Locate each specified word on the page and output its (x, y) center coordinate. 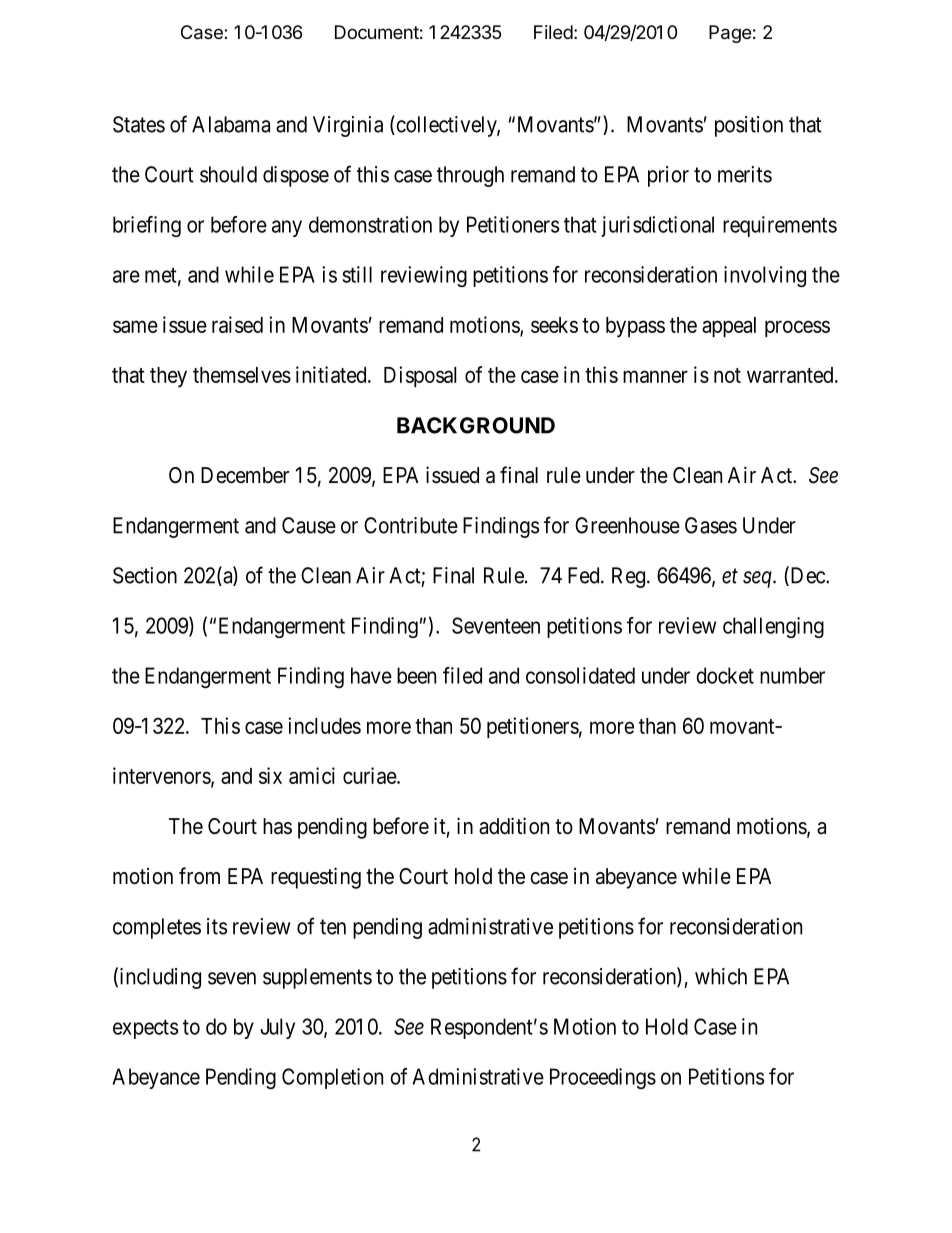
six (270, 775)
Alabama (231, 124)
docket (725, 675)
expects (145, 1029)
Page (730, 34)
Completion (332, 1078)
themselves (242, 375)
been (416, 675)
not (727, 375)
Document (377, 32)
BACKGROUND (476, 425)
